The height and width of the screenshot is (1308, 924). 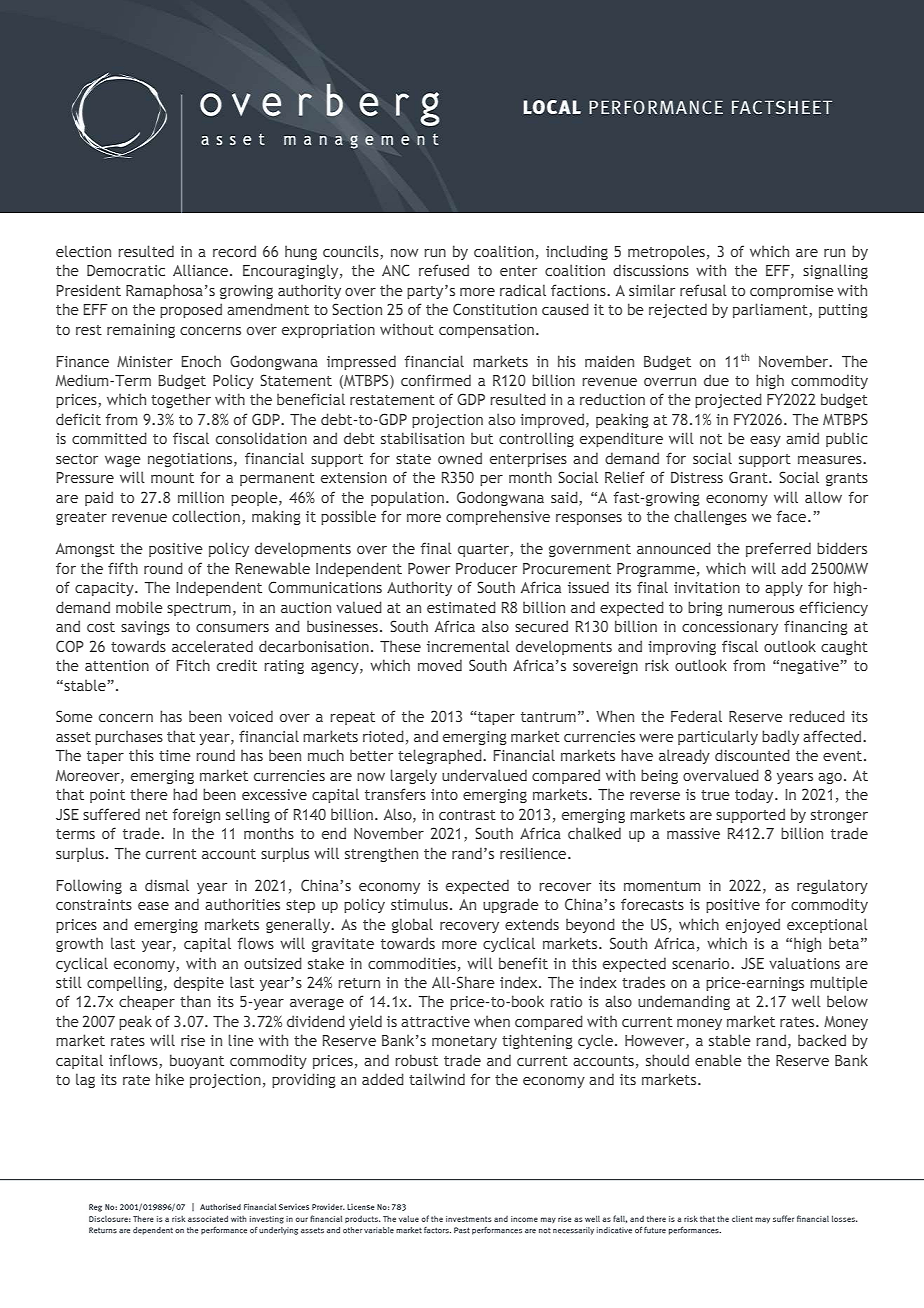 What do you see at coordinates (197, 1061) in the screenshot?
I see `buoyant` at bounding box center [197, 1061].
